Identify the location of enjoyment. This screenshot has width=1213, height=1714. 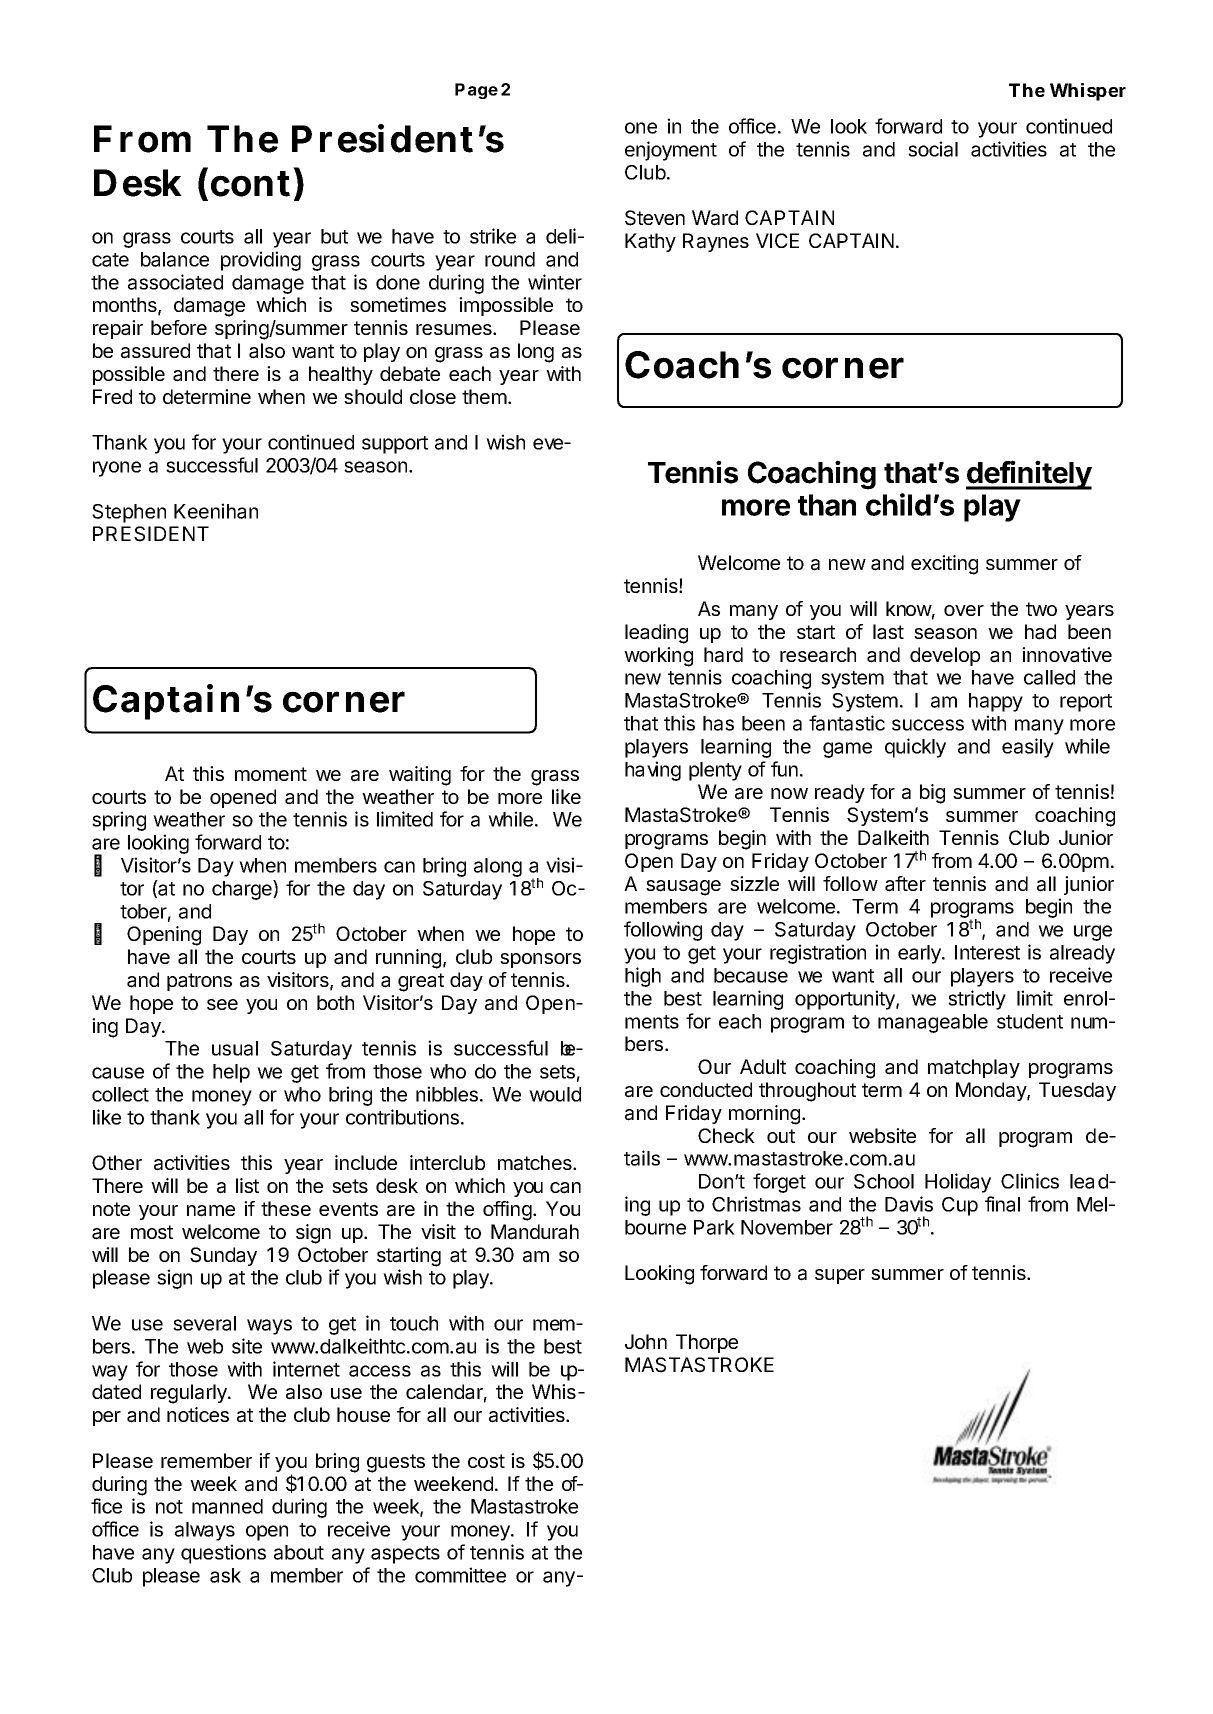
(671, 151).
